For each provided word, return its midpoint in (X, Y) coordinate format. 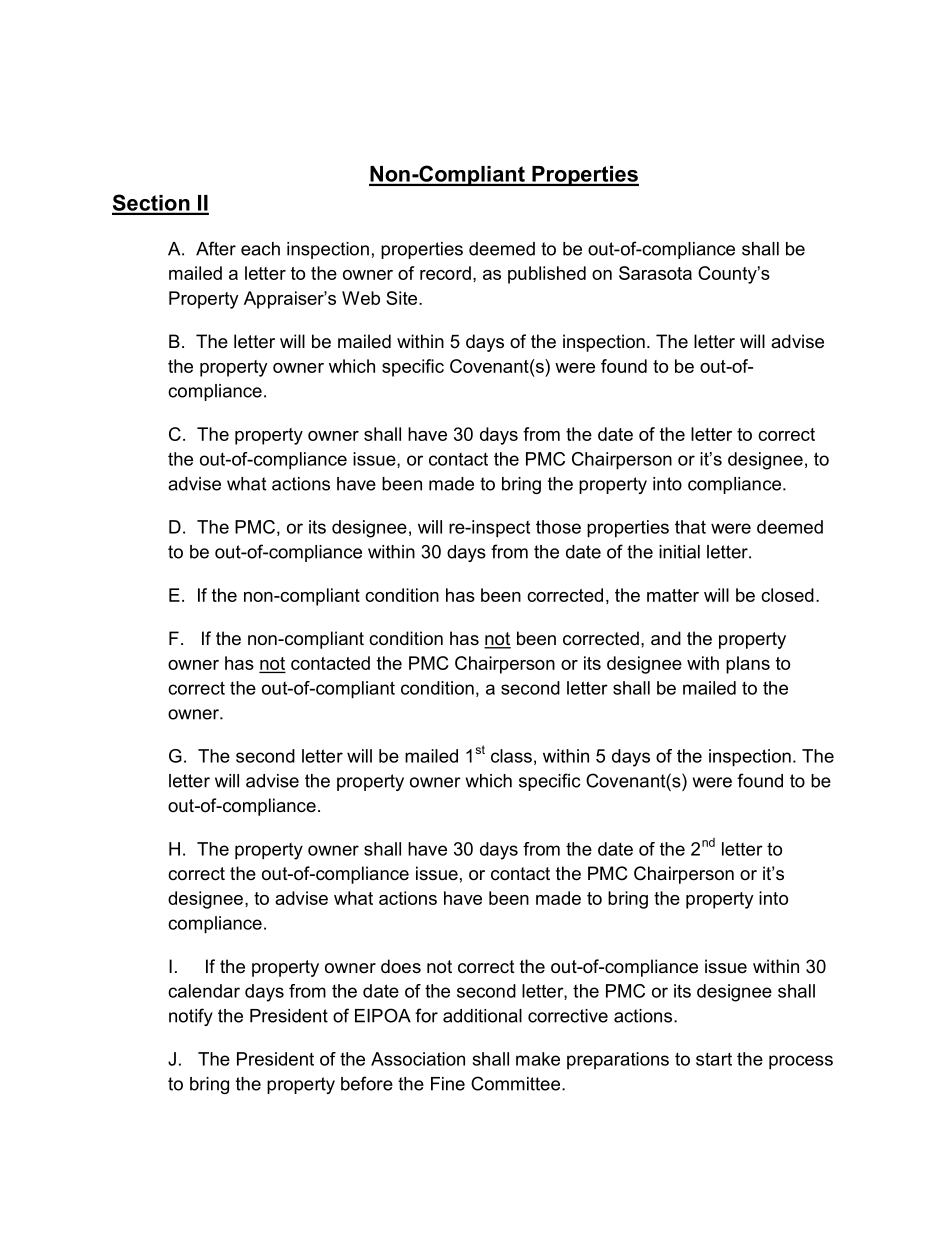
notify (191, 1017)
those (558, 527)
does (401, 966)
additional (482, 1016)
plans (748, 665)
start (714, 1059)
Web (361, 298)
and (666, 638)
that (690, 527)
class (511, 756)
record (445, 273)
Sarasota (655, 273)
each (260, 249)
